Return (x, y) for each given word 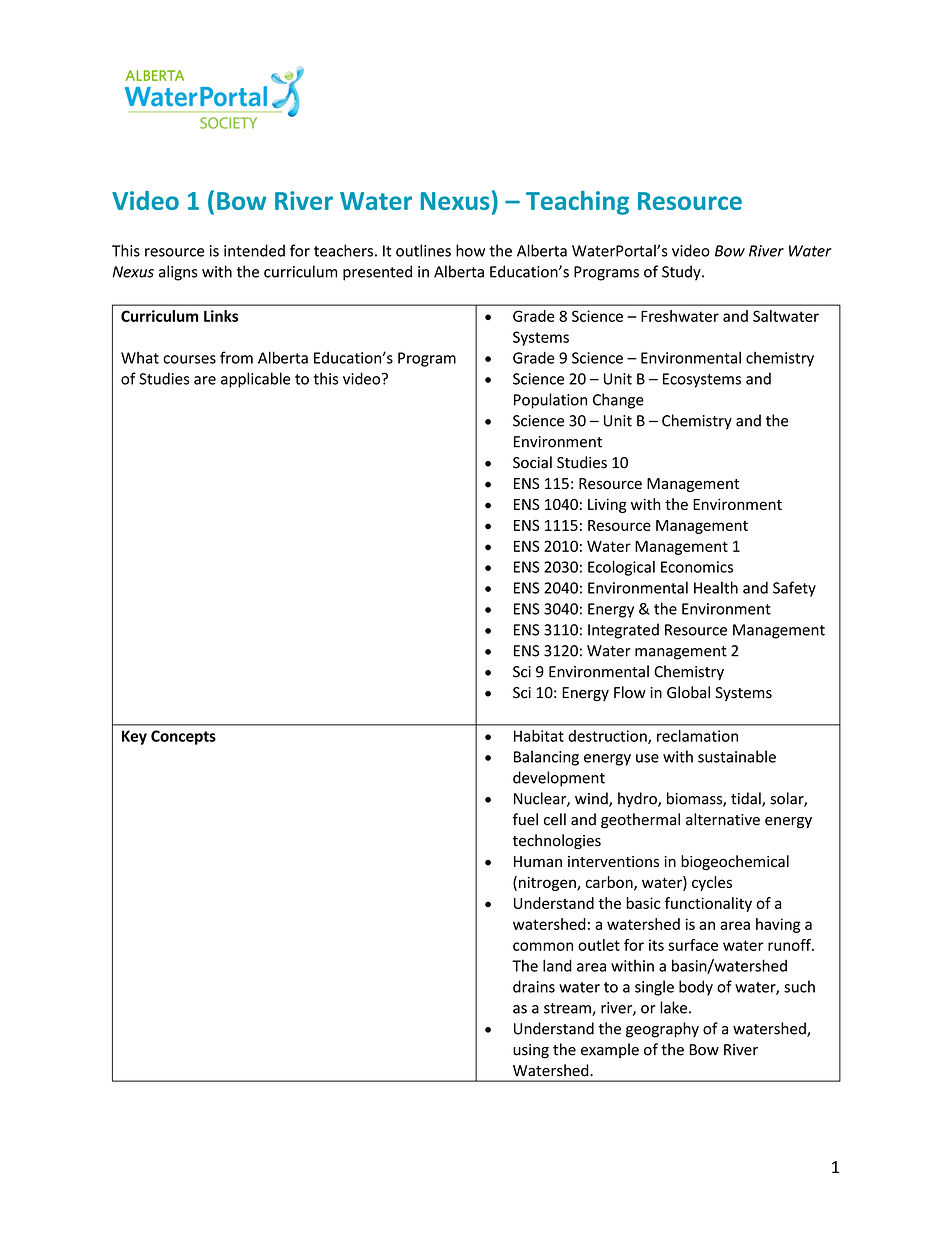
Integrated (623, 631)
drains (534, 986)
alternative (723, 819)
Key (134, 737)
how (470, 250)
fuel (525, 819)
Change (618, 401)
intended (254, 250)
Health (716, 587)
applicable (256, 380)
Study (682, 273)
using (531, 1051)
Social (532, 462)
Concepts (183, 737)
